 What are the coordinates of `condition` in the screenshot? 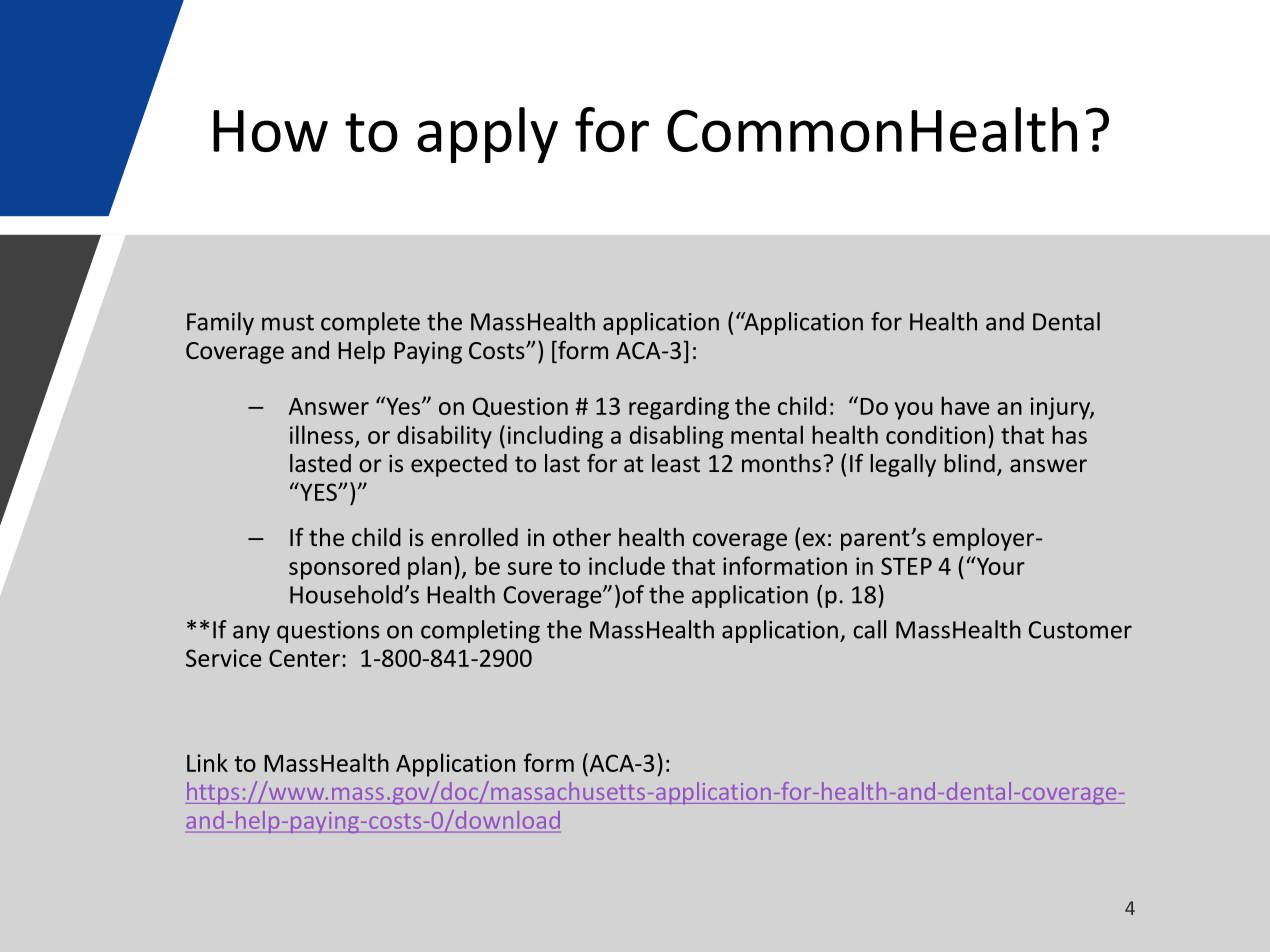 It's located at (935, 434).
